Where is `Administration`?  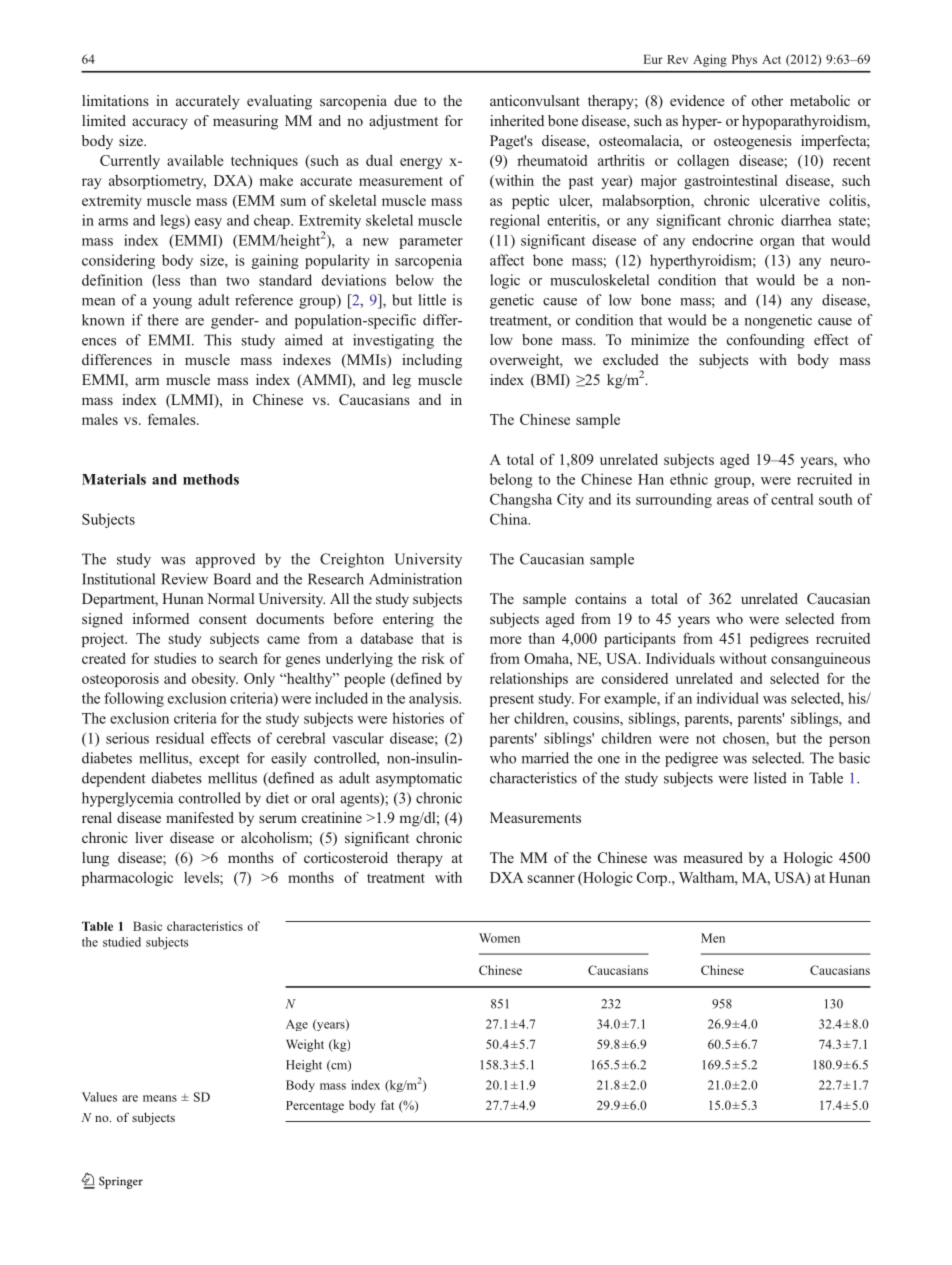 Administration is located at coordinates (415, 579).
